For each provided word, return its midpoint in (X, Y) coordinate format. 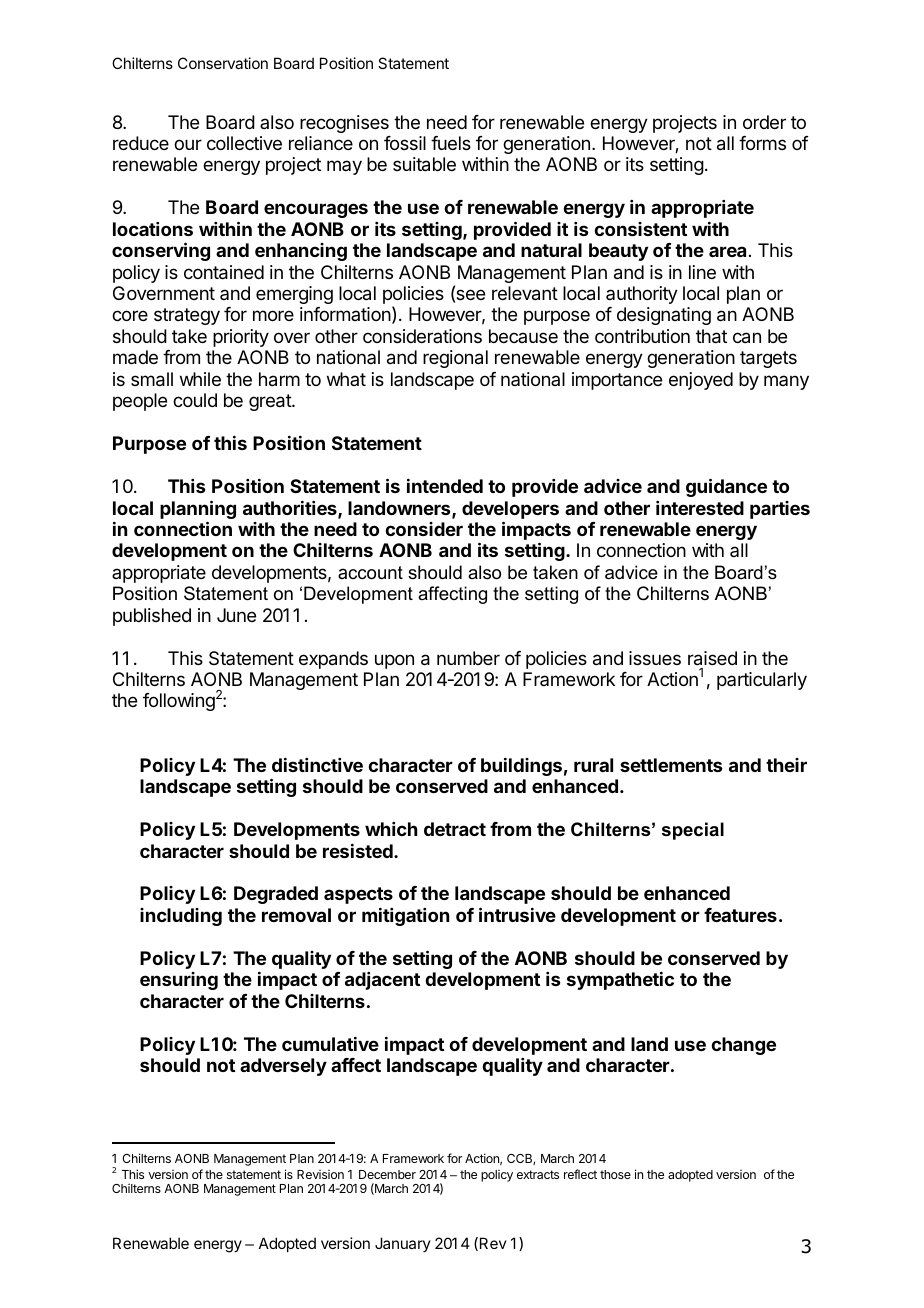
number (468, 658)
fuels (451, 143)
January (403, 1244)
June (236, 615)
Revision (320, 1174)
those (615, 1174)
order (764, 122)
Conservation (223, 63)
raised (712, 658)
